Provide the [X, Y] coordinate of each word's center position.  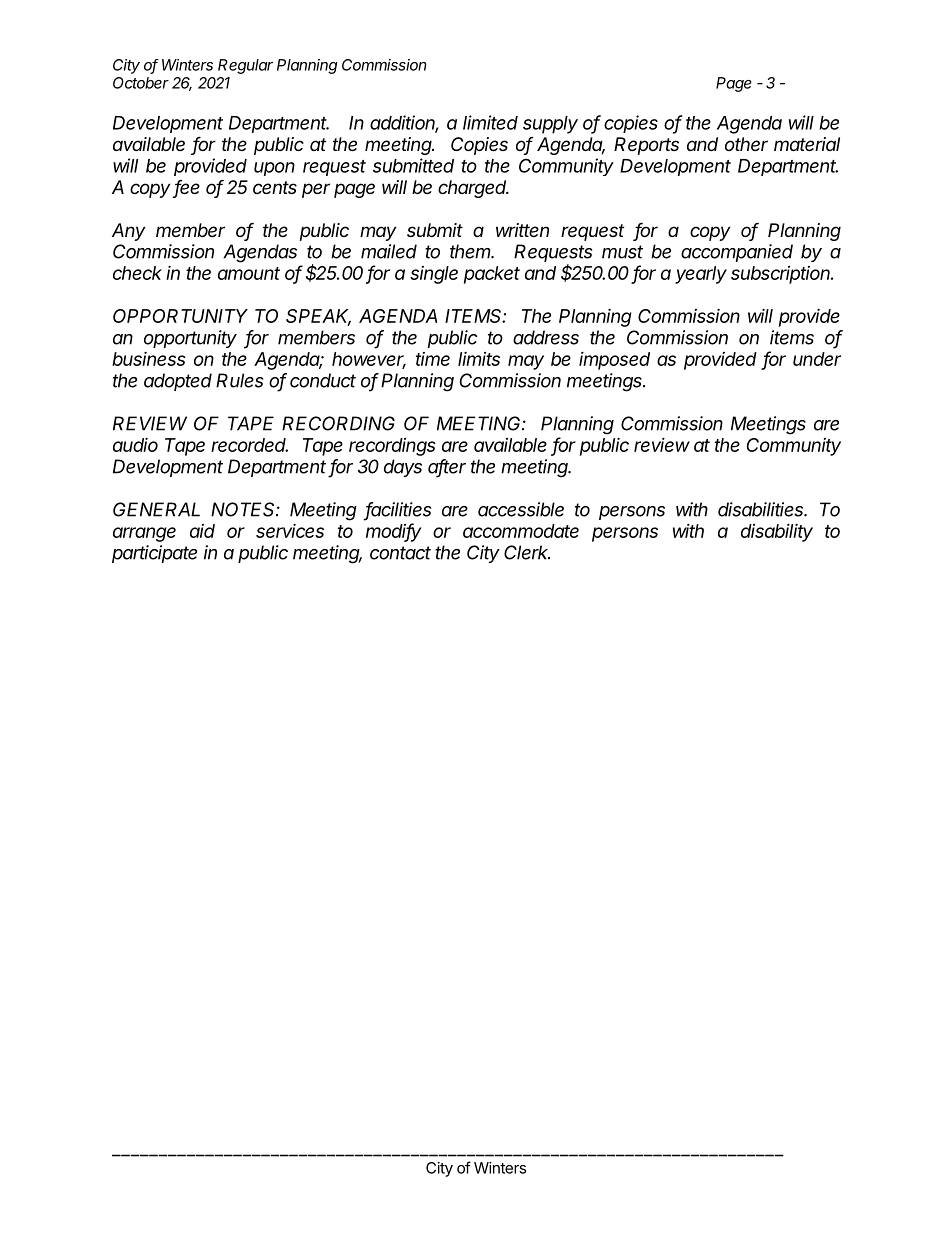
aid [202, 531]
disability [777, 532]
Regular [245, 66]
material [807, 144]
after [447, 467]
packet [492, 275]
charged [473, 189]
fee [186, 188]
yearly [701, 275]
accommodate [521, 531]
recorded [249, 445]
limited [490, 122]
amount [249, 273]
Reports [646, 146]
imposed [614, 360]
